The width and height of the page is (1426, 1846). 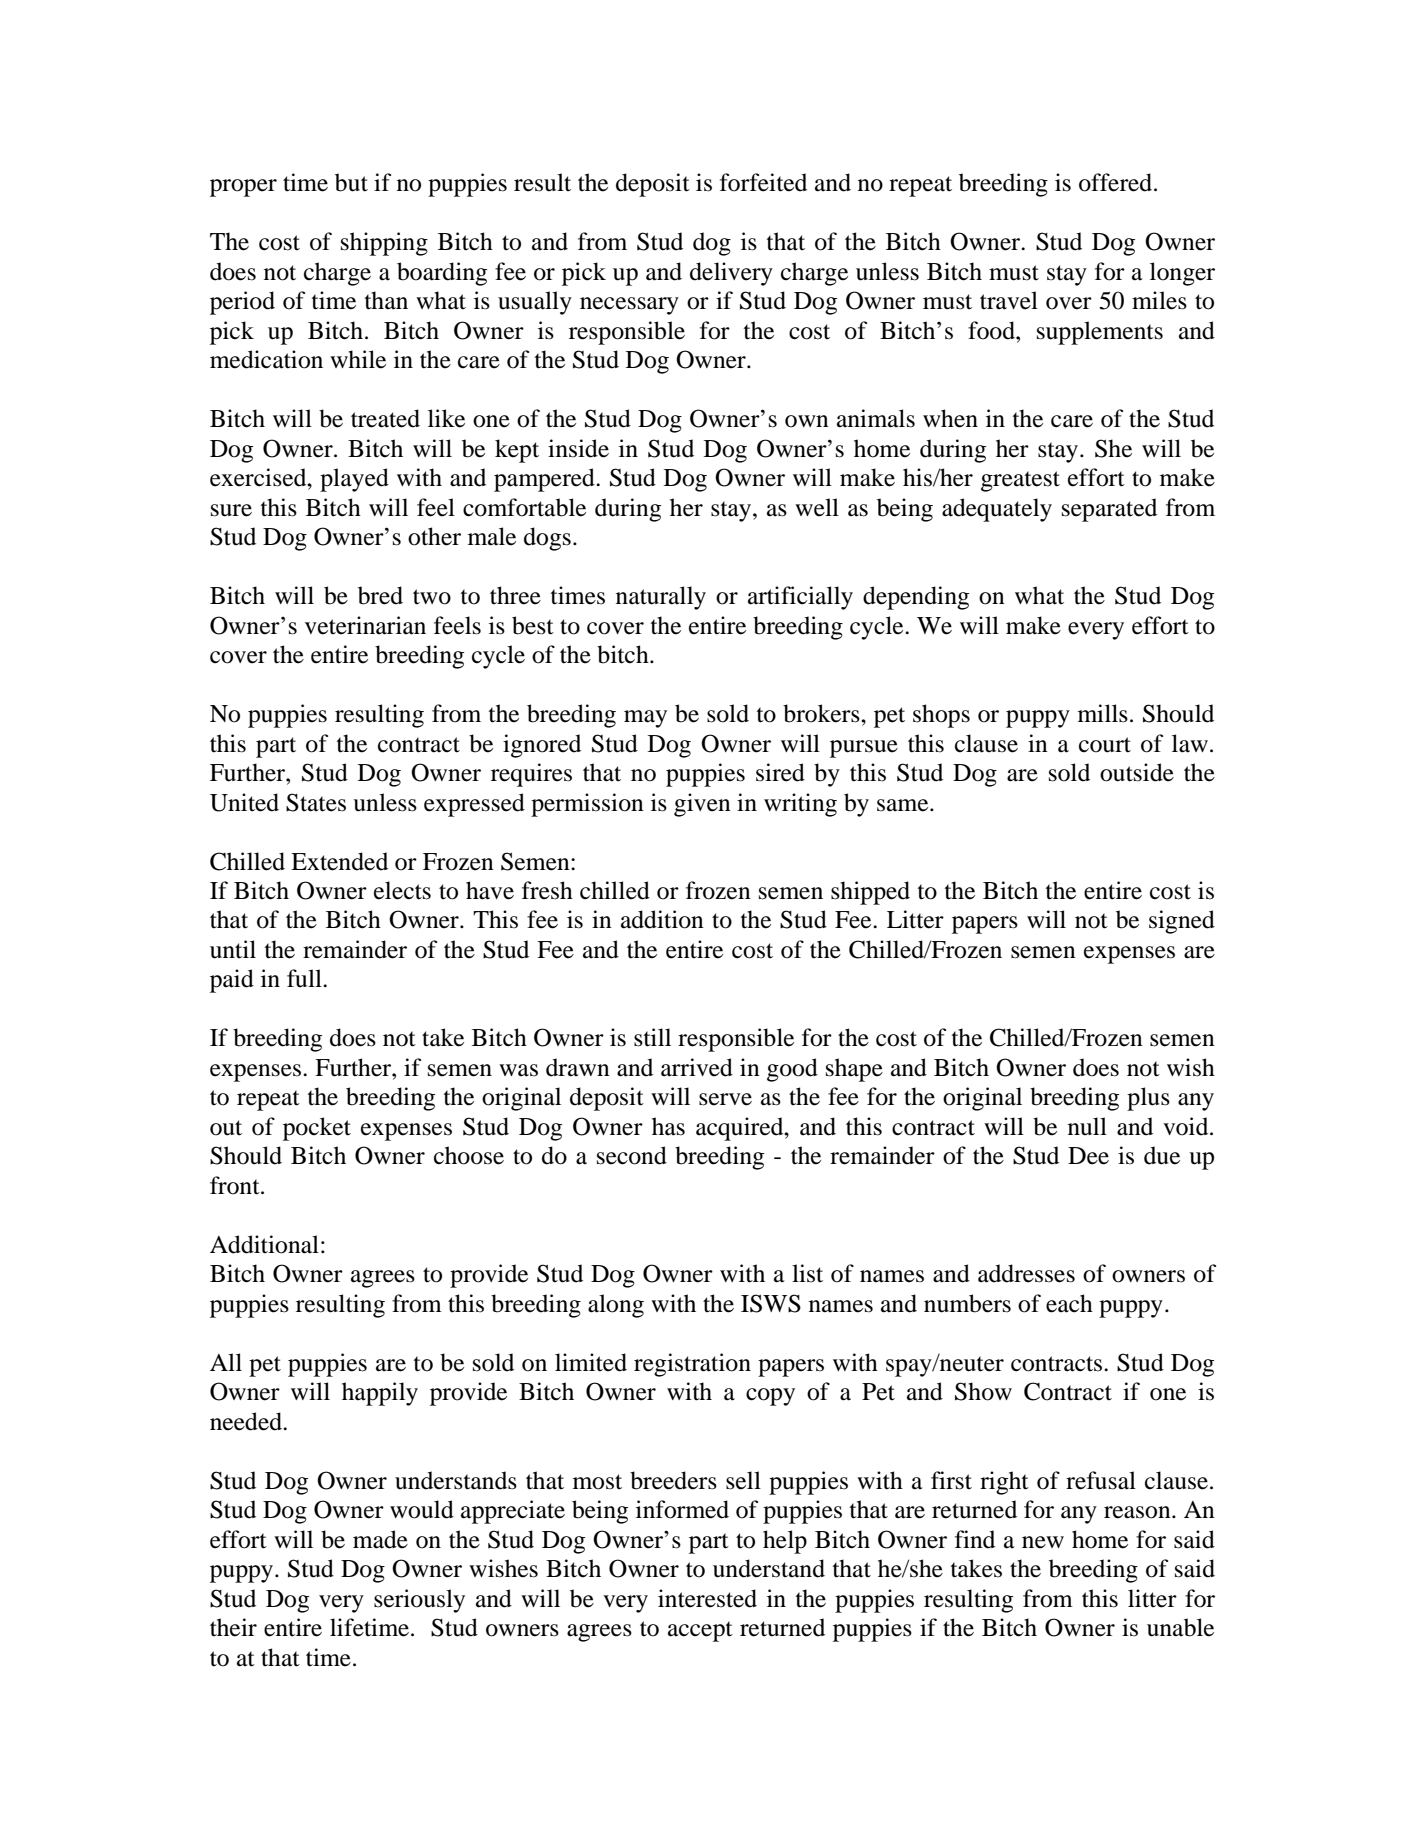 I want to click on shipping, so click(x=384, y=244).
